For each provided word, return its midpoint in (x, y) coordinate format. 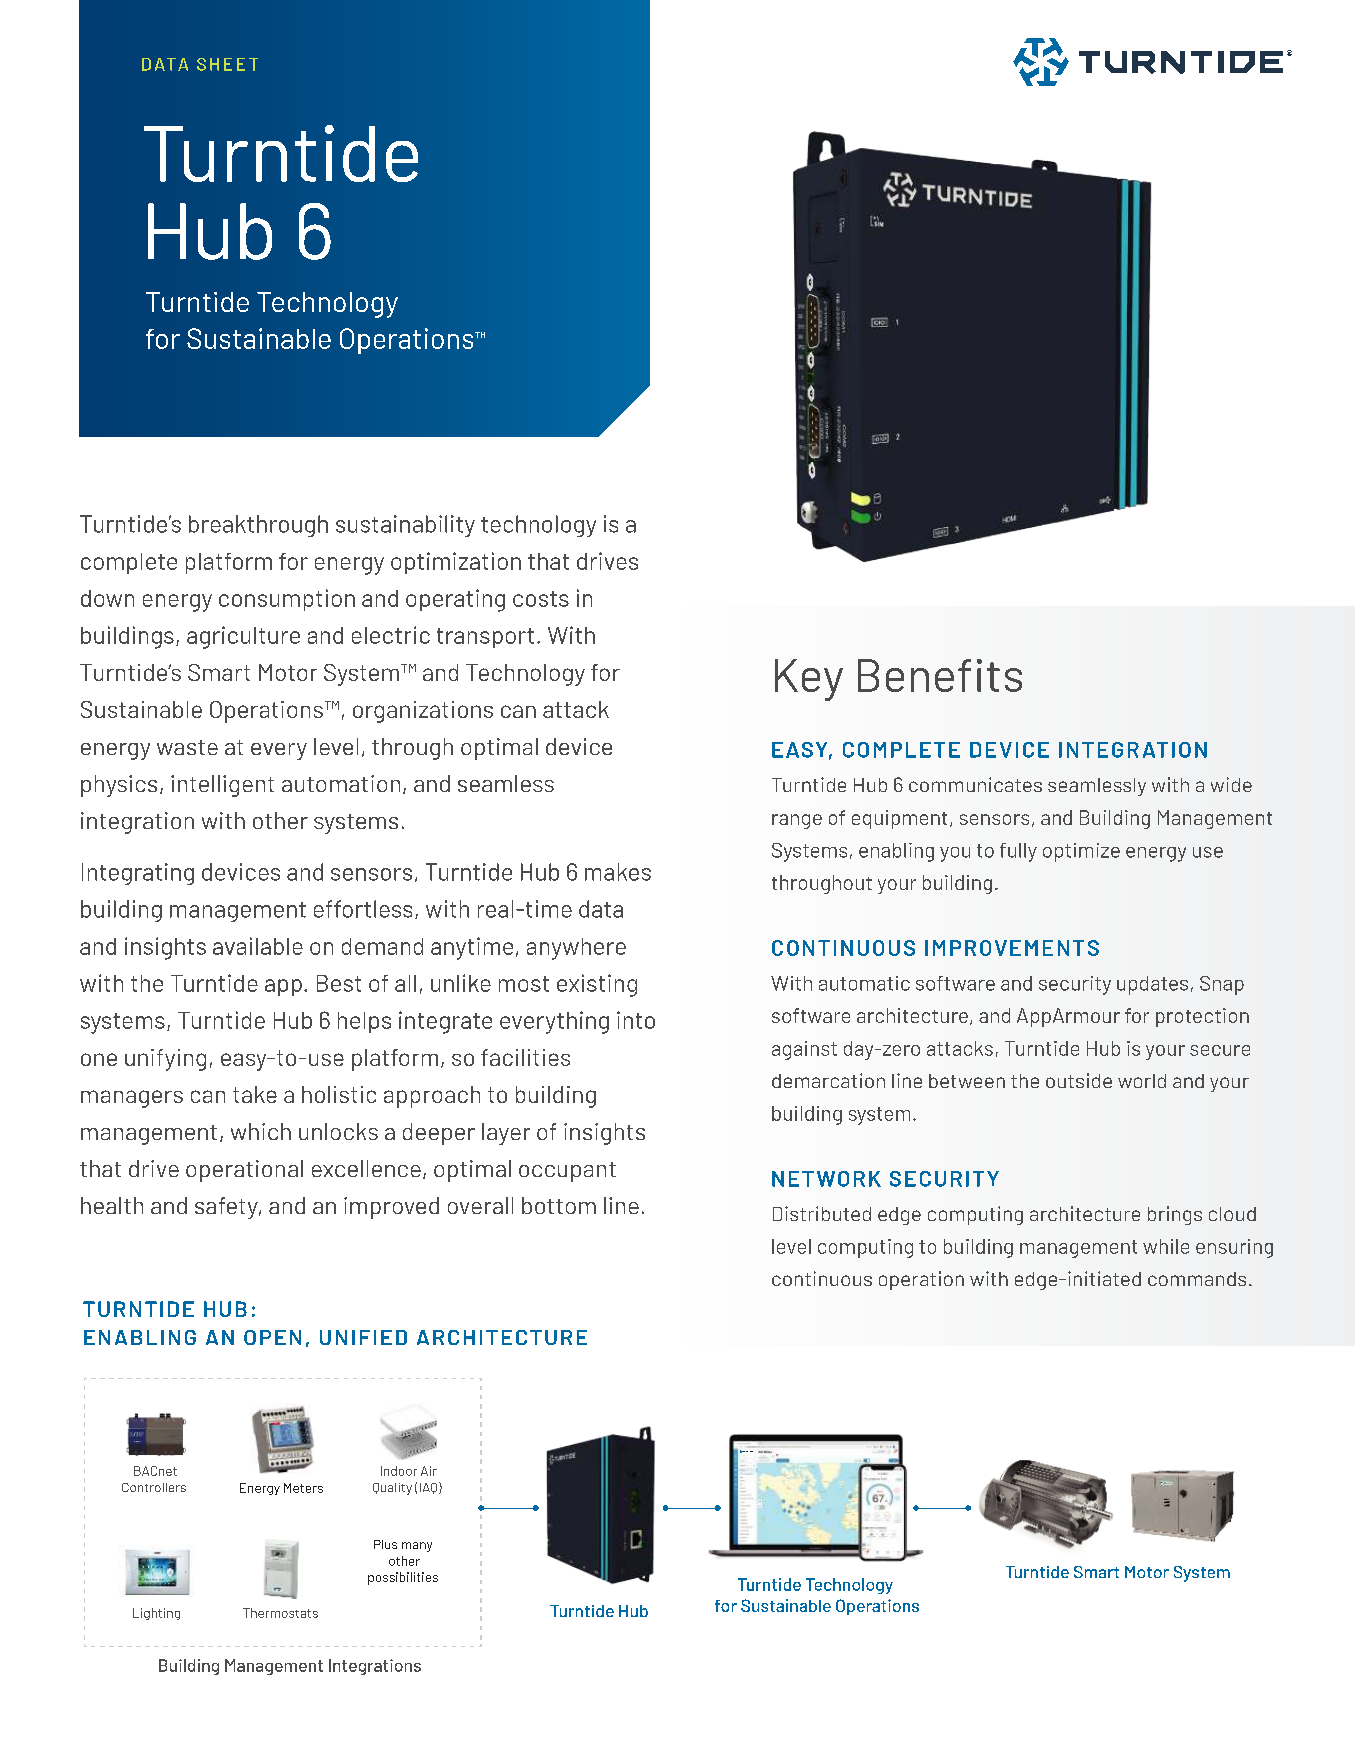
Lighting (156, 1614)
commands (1197, 1279)
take (255, 1094)
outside (1079, 1080)
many (417, 1547)
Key (809, 680)
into (636, 1020)
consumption (287, 600)
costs (541, 599)
